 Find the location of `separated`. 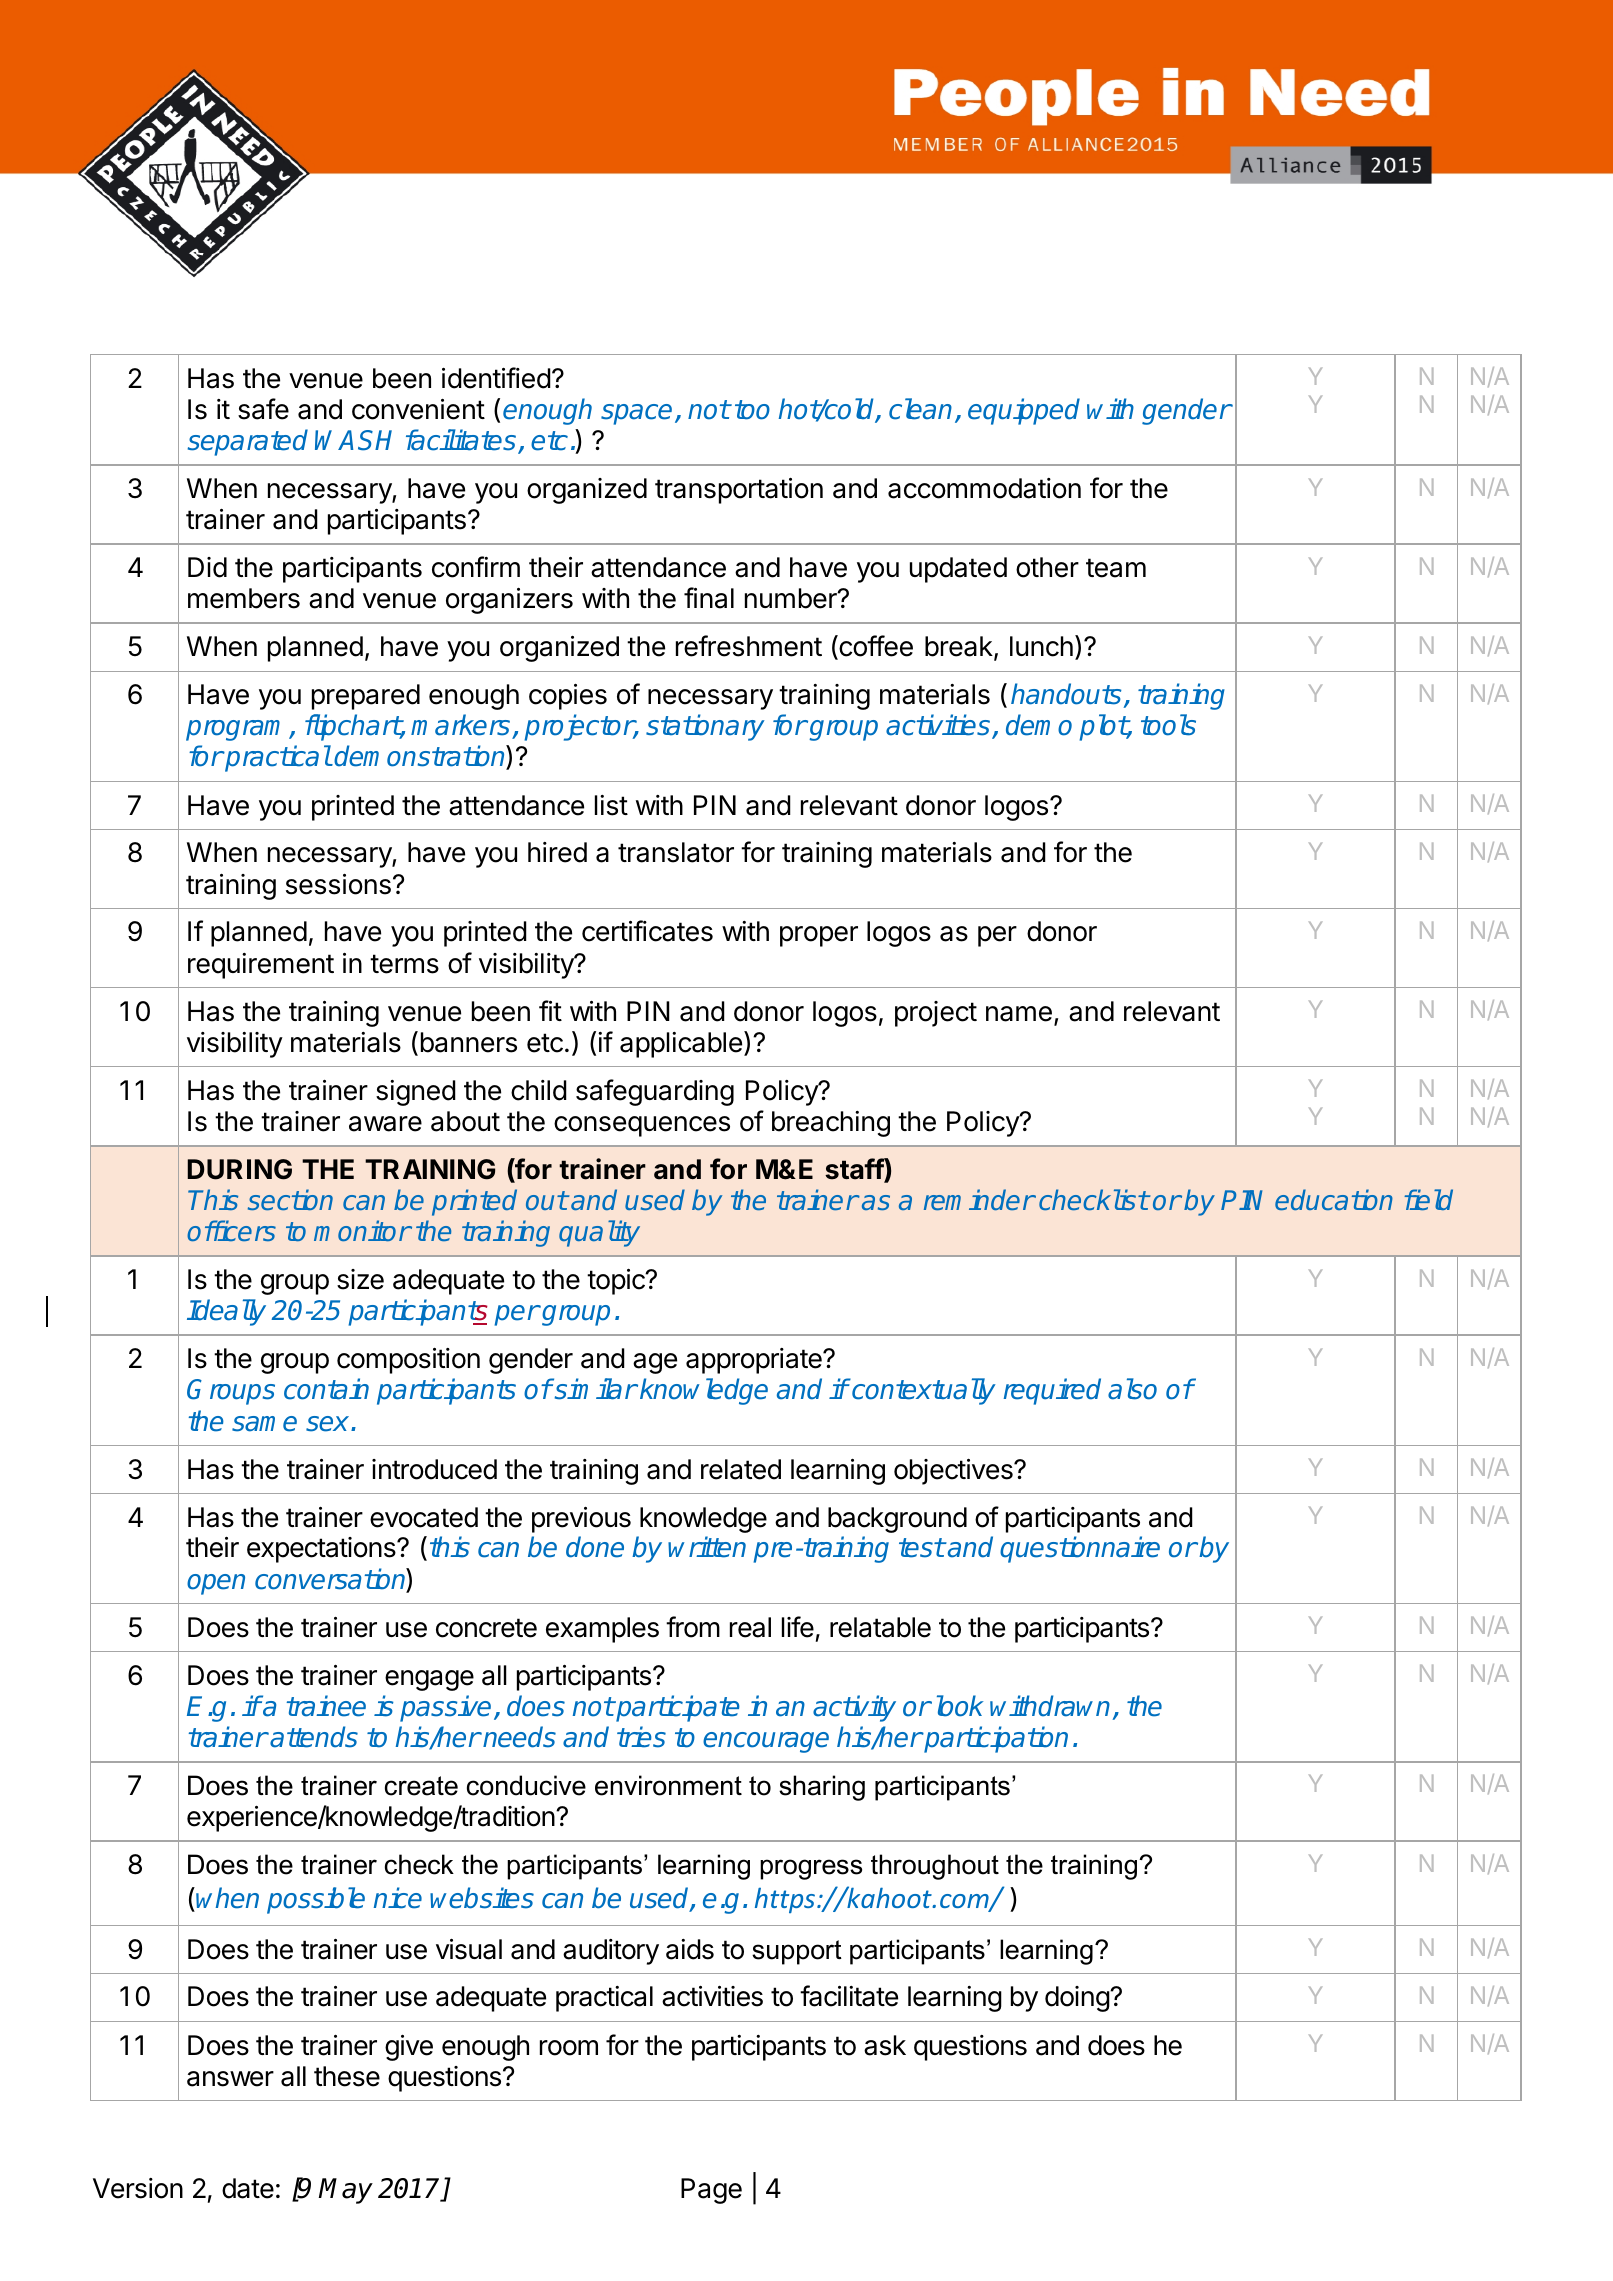

separated is located at coordinates (248, 442).
